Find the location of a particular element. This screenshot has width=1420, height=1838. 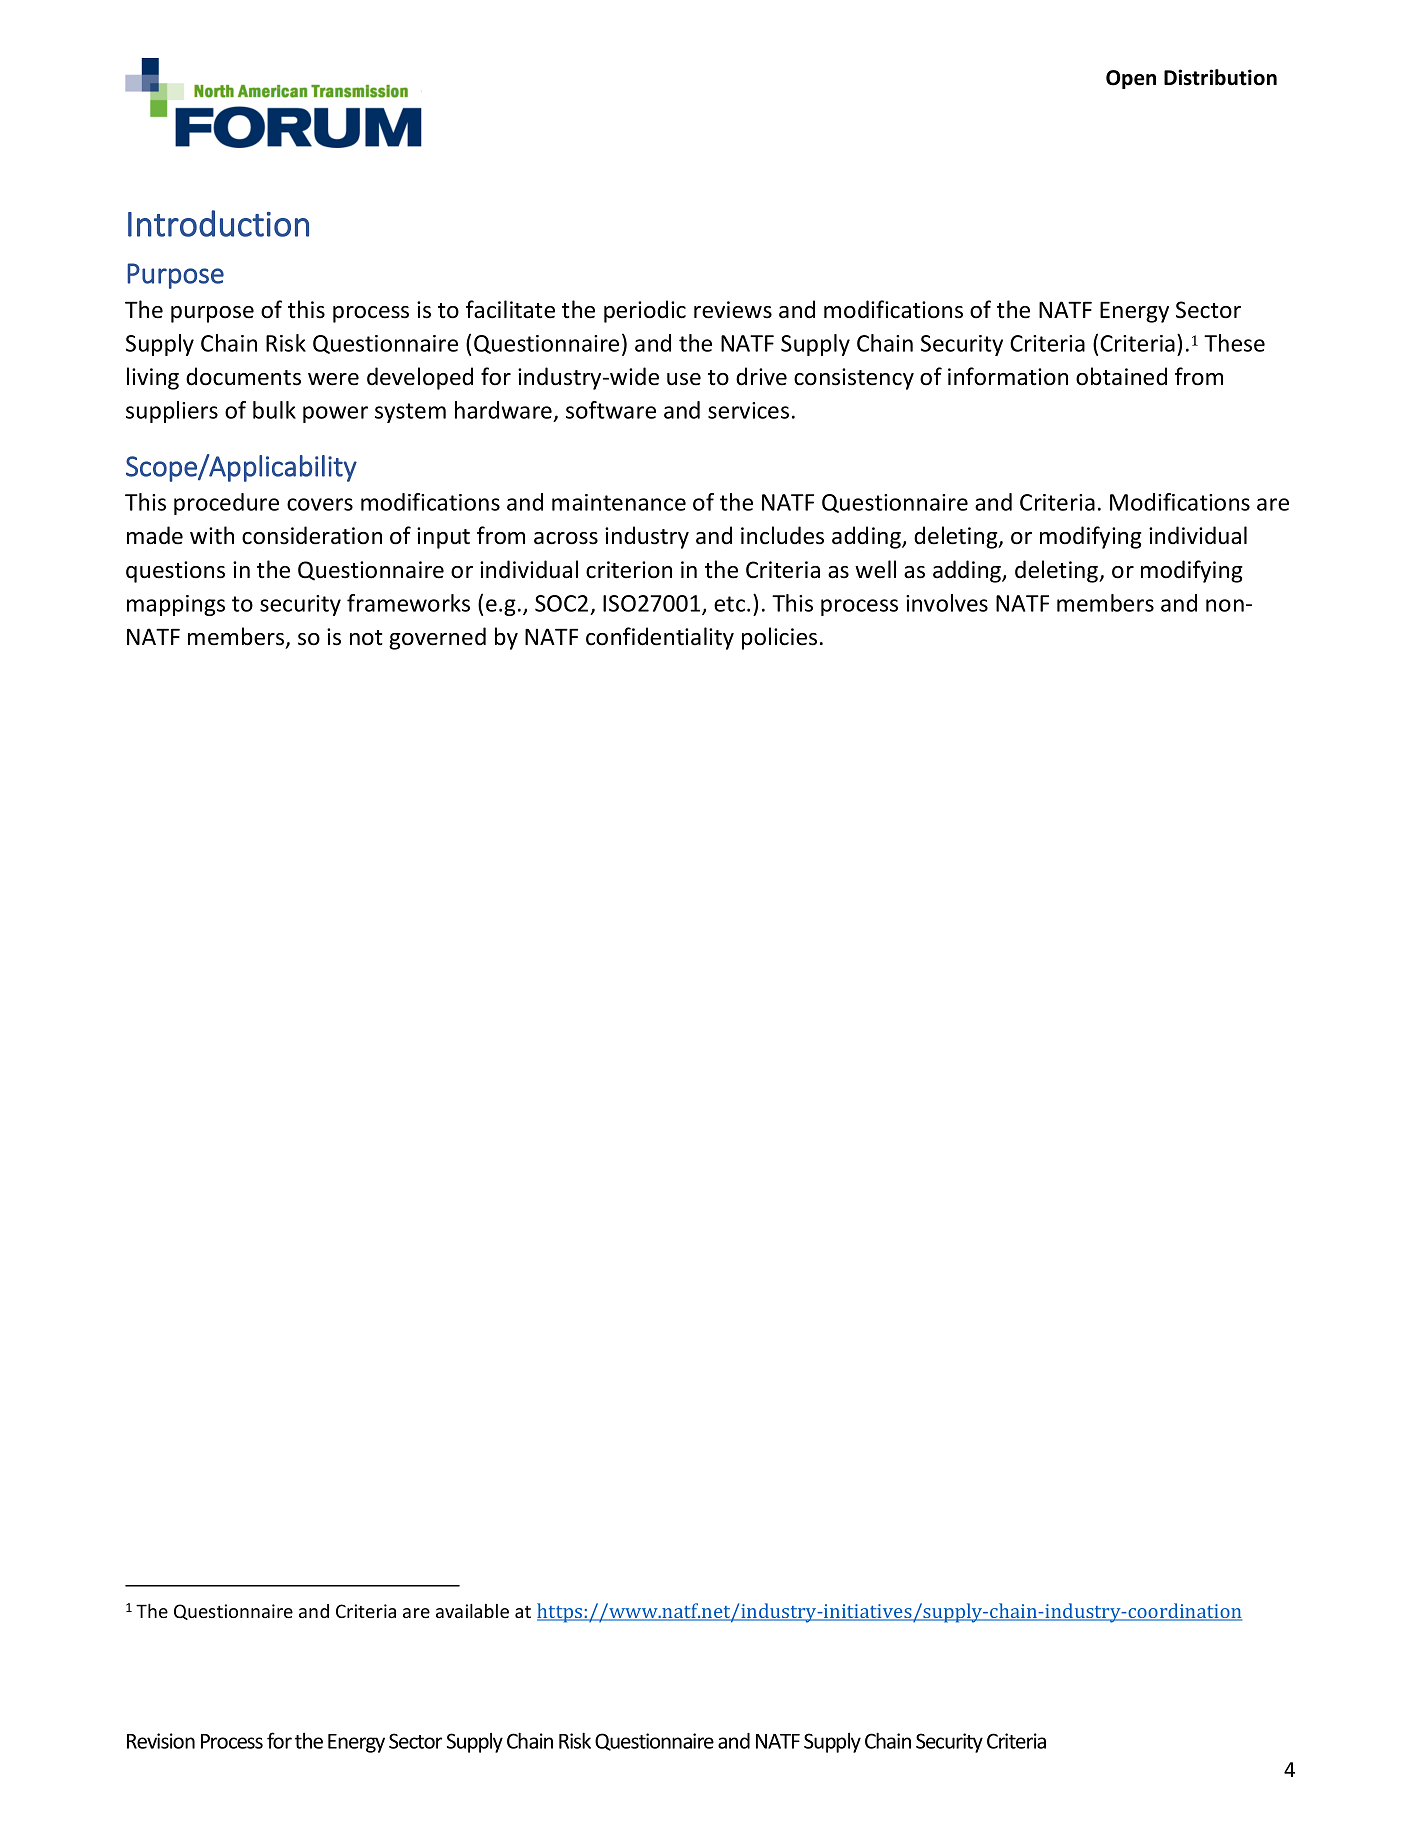

etc is located at coordinates (731, 604).
